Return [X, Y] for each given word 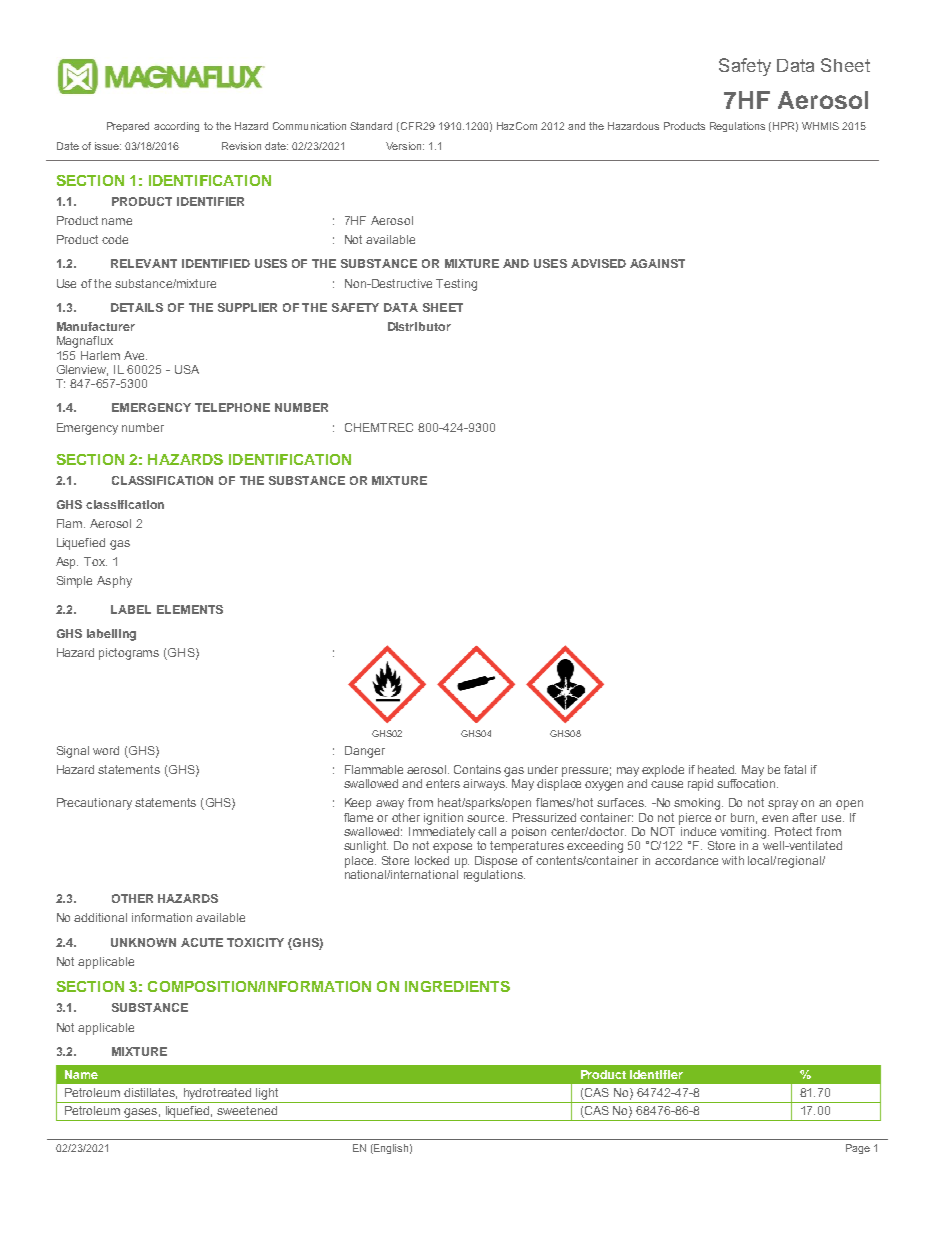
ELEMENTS [190, 609]
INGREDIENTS [457, 986]
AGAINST [657, 263]
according [176, 127]
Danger [365, 752]
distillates [150, 1093]
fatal [795, 769]
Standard [371, 126]
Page [858, 1149]
